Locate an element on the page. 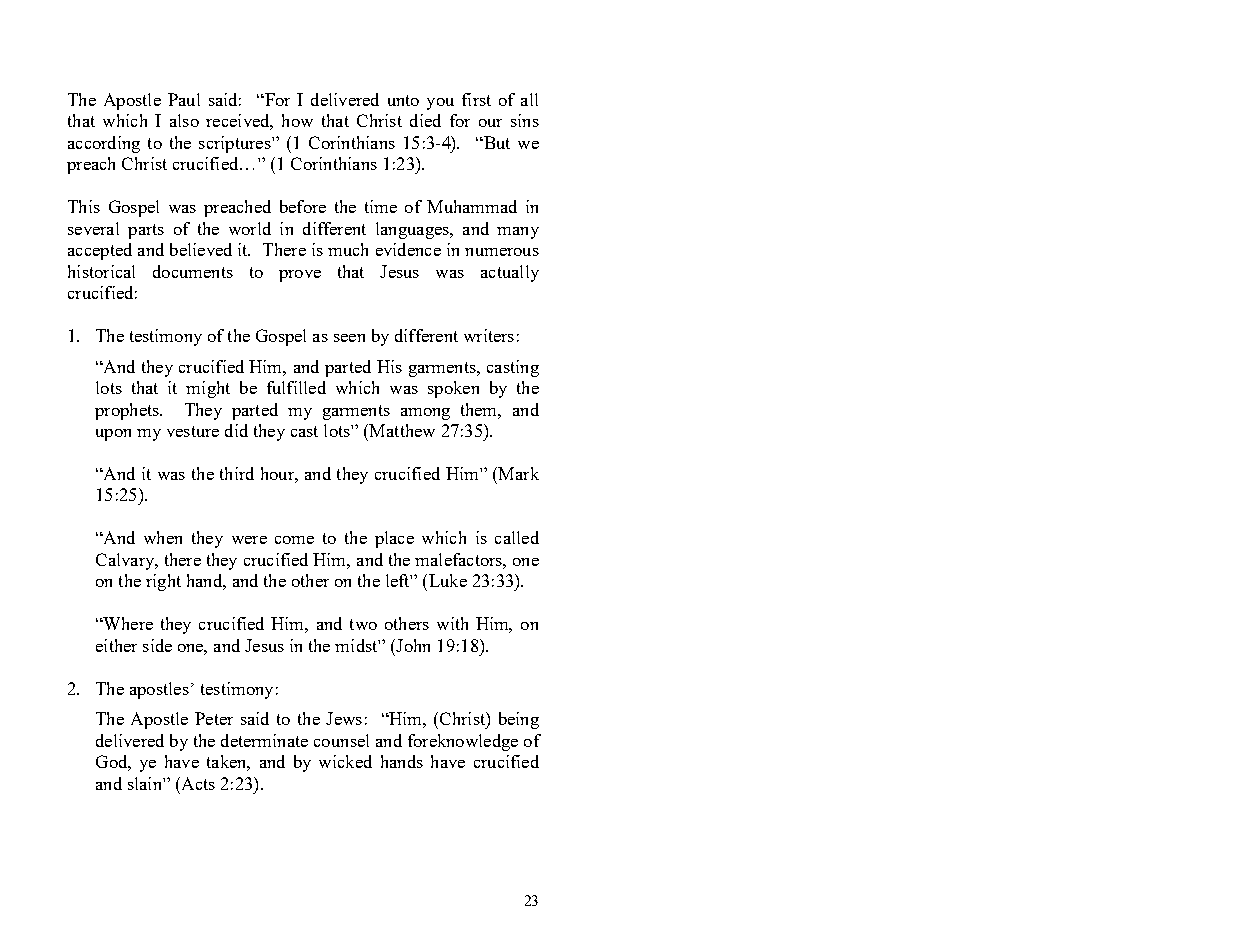 This image has width=1233, height=952. foreknowledge is located at coordinates (463, 742).
